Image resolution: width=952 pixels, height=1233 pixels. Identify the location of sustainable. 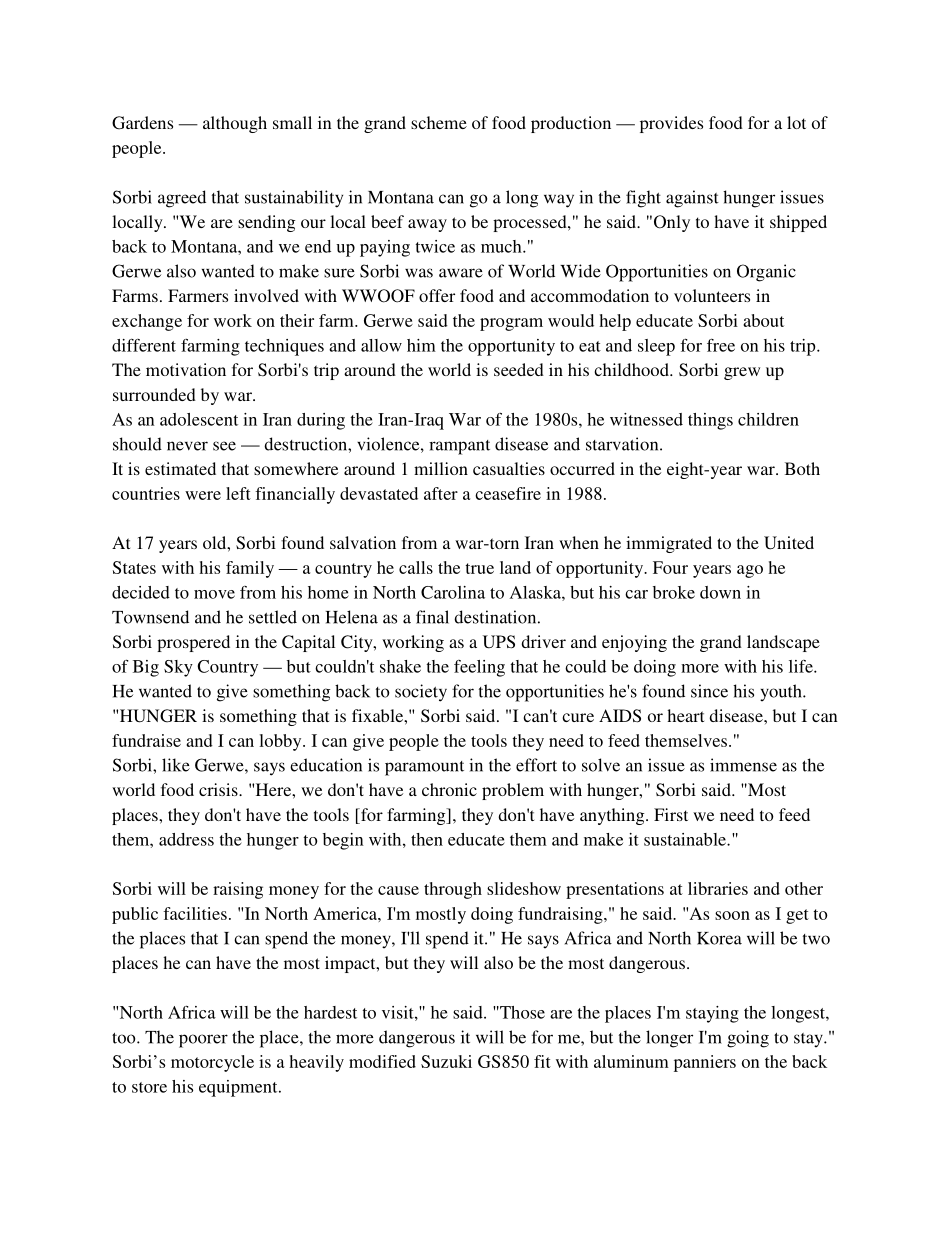
(686, 839).
